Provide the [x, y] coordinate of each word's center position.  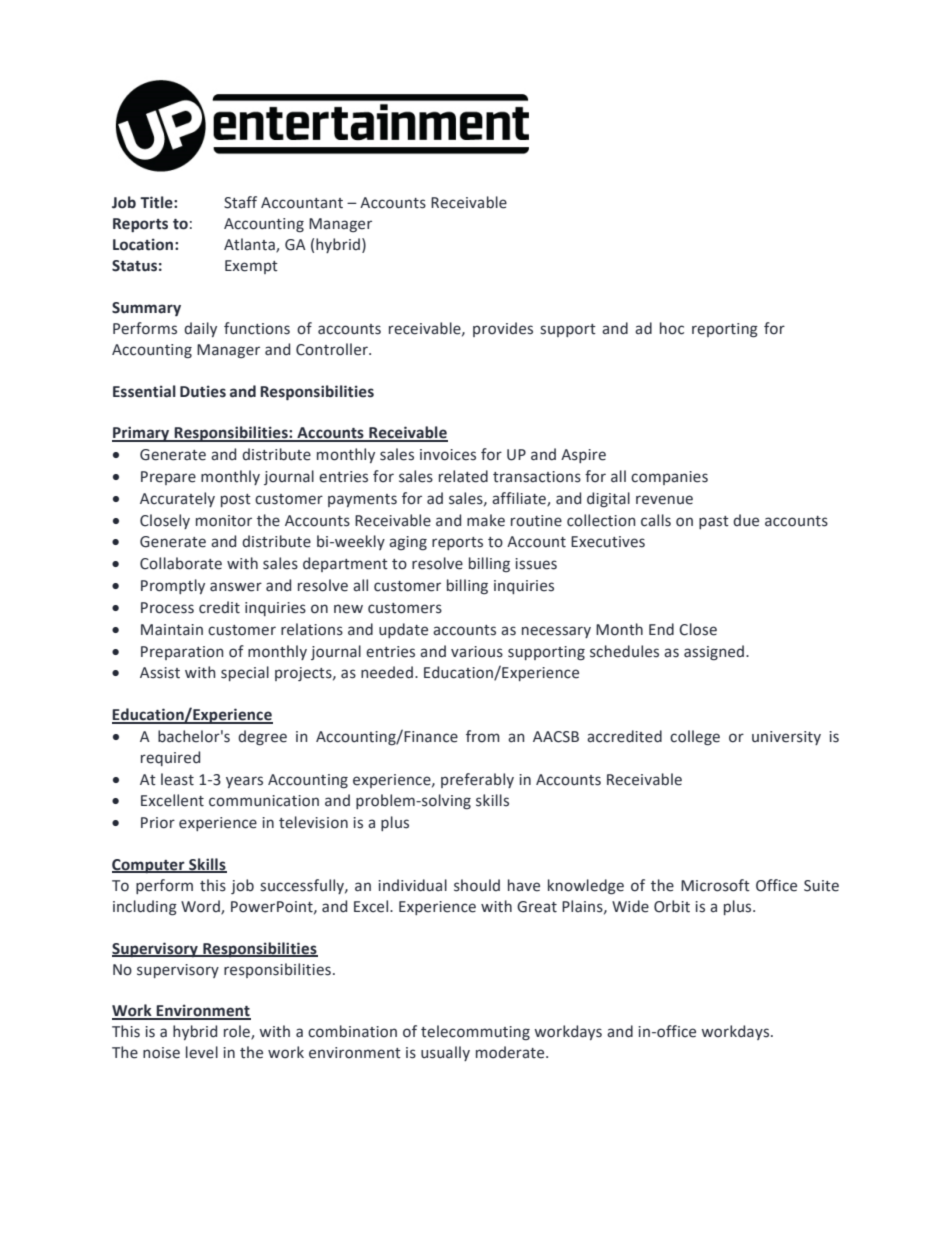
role [238, 1032]
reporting [725, 330]
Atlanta [250, 245]
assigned [715, 652]
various [477, 652]
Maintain [172, 630]
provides [503, 329]
